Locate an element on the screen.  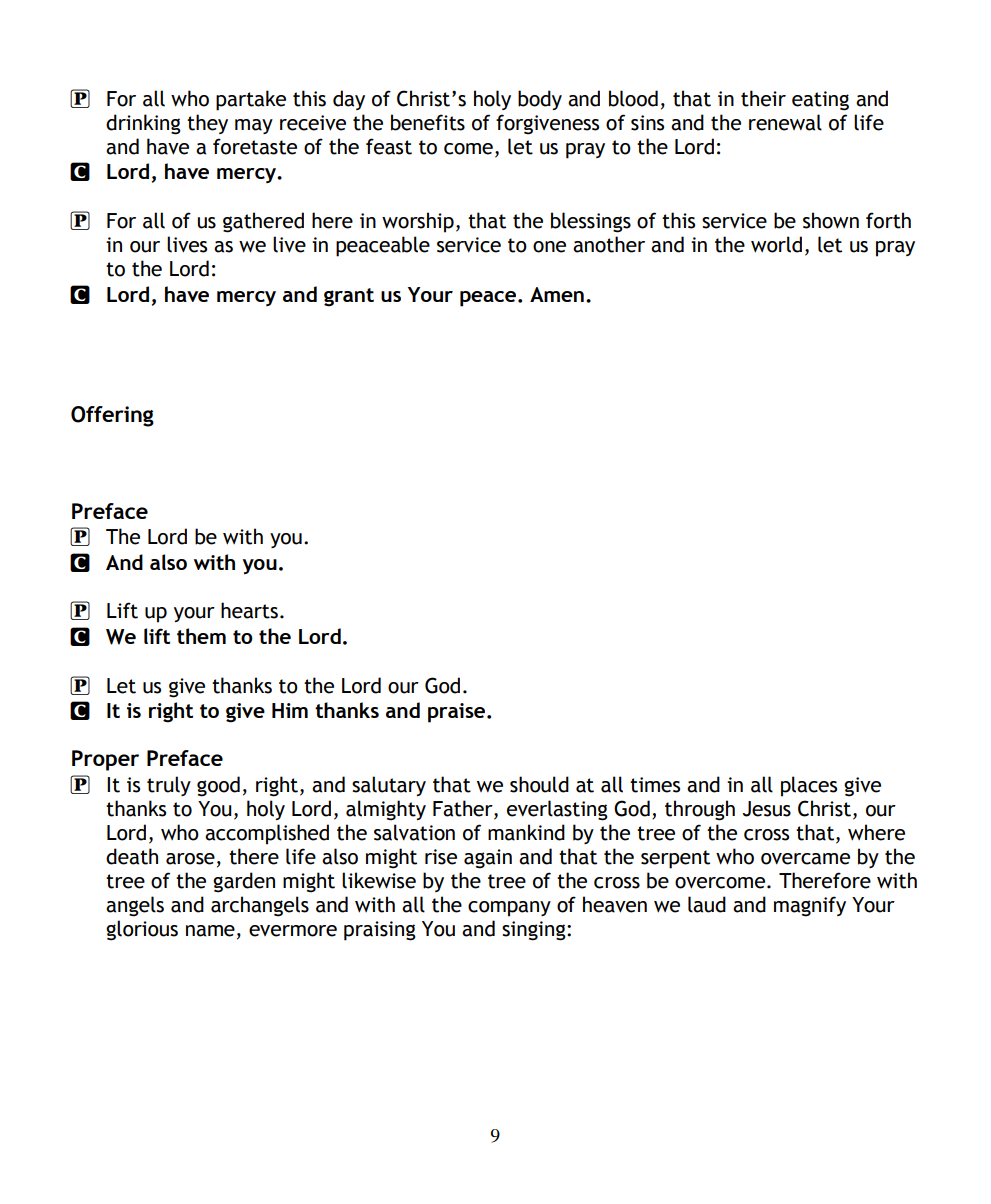
hearts is located at coordinates (249, 610).
